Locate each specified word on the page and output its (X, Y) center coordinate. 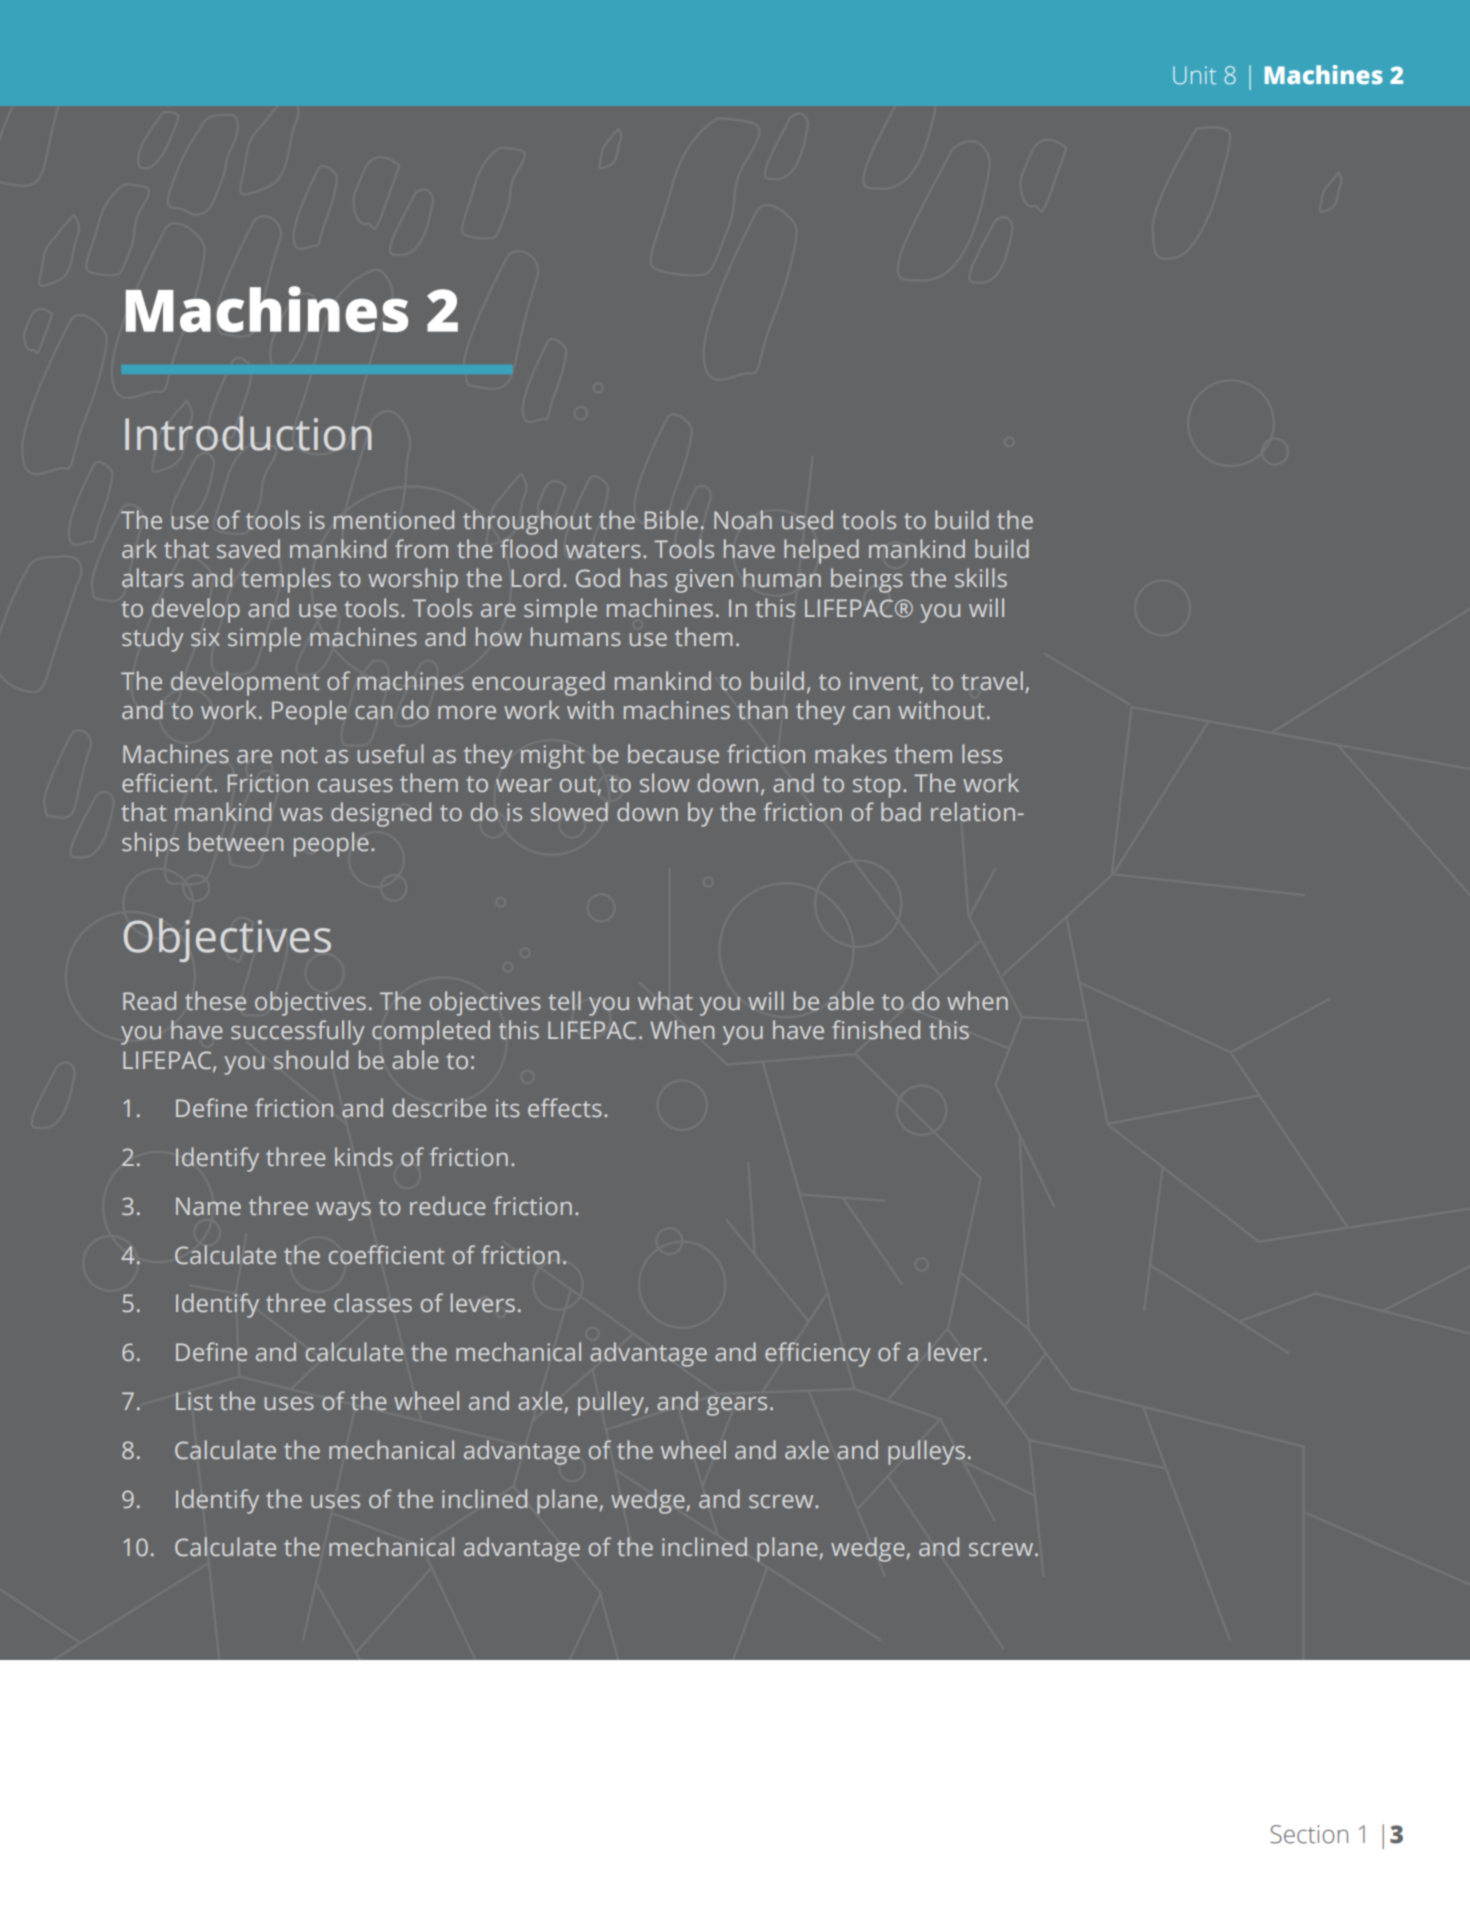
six (205, 637)
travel (992, 680)
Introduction (248, 433)
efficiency (818, 1354)
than (762, 709)
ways (343, 1211)
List (194, 1401)
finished (876, 1030)
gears (737, 1406)
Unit (1194, 75)
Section (1309, 1834)
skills (981, 577)
